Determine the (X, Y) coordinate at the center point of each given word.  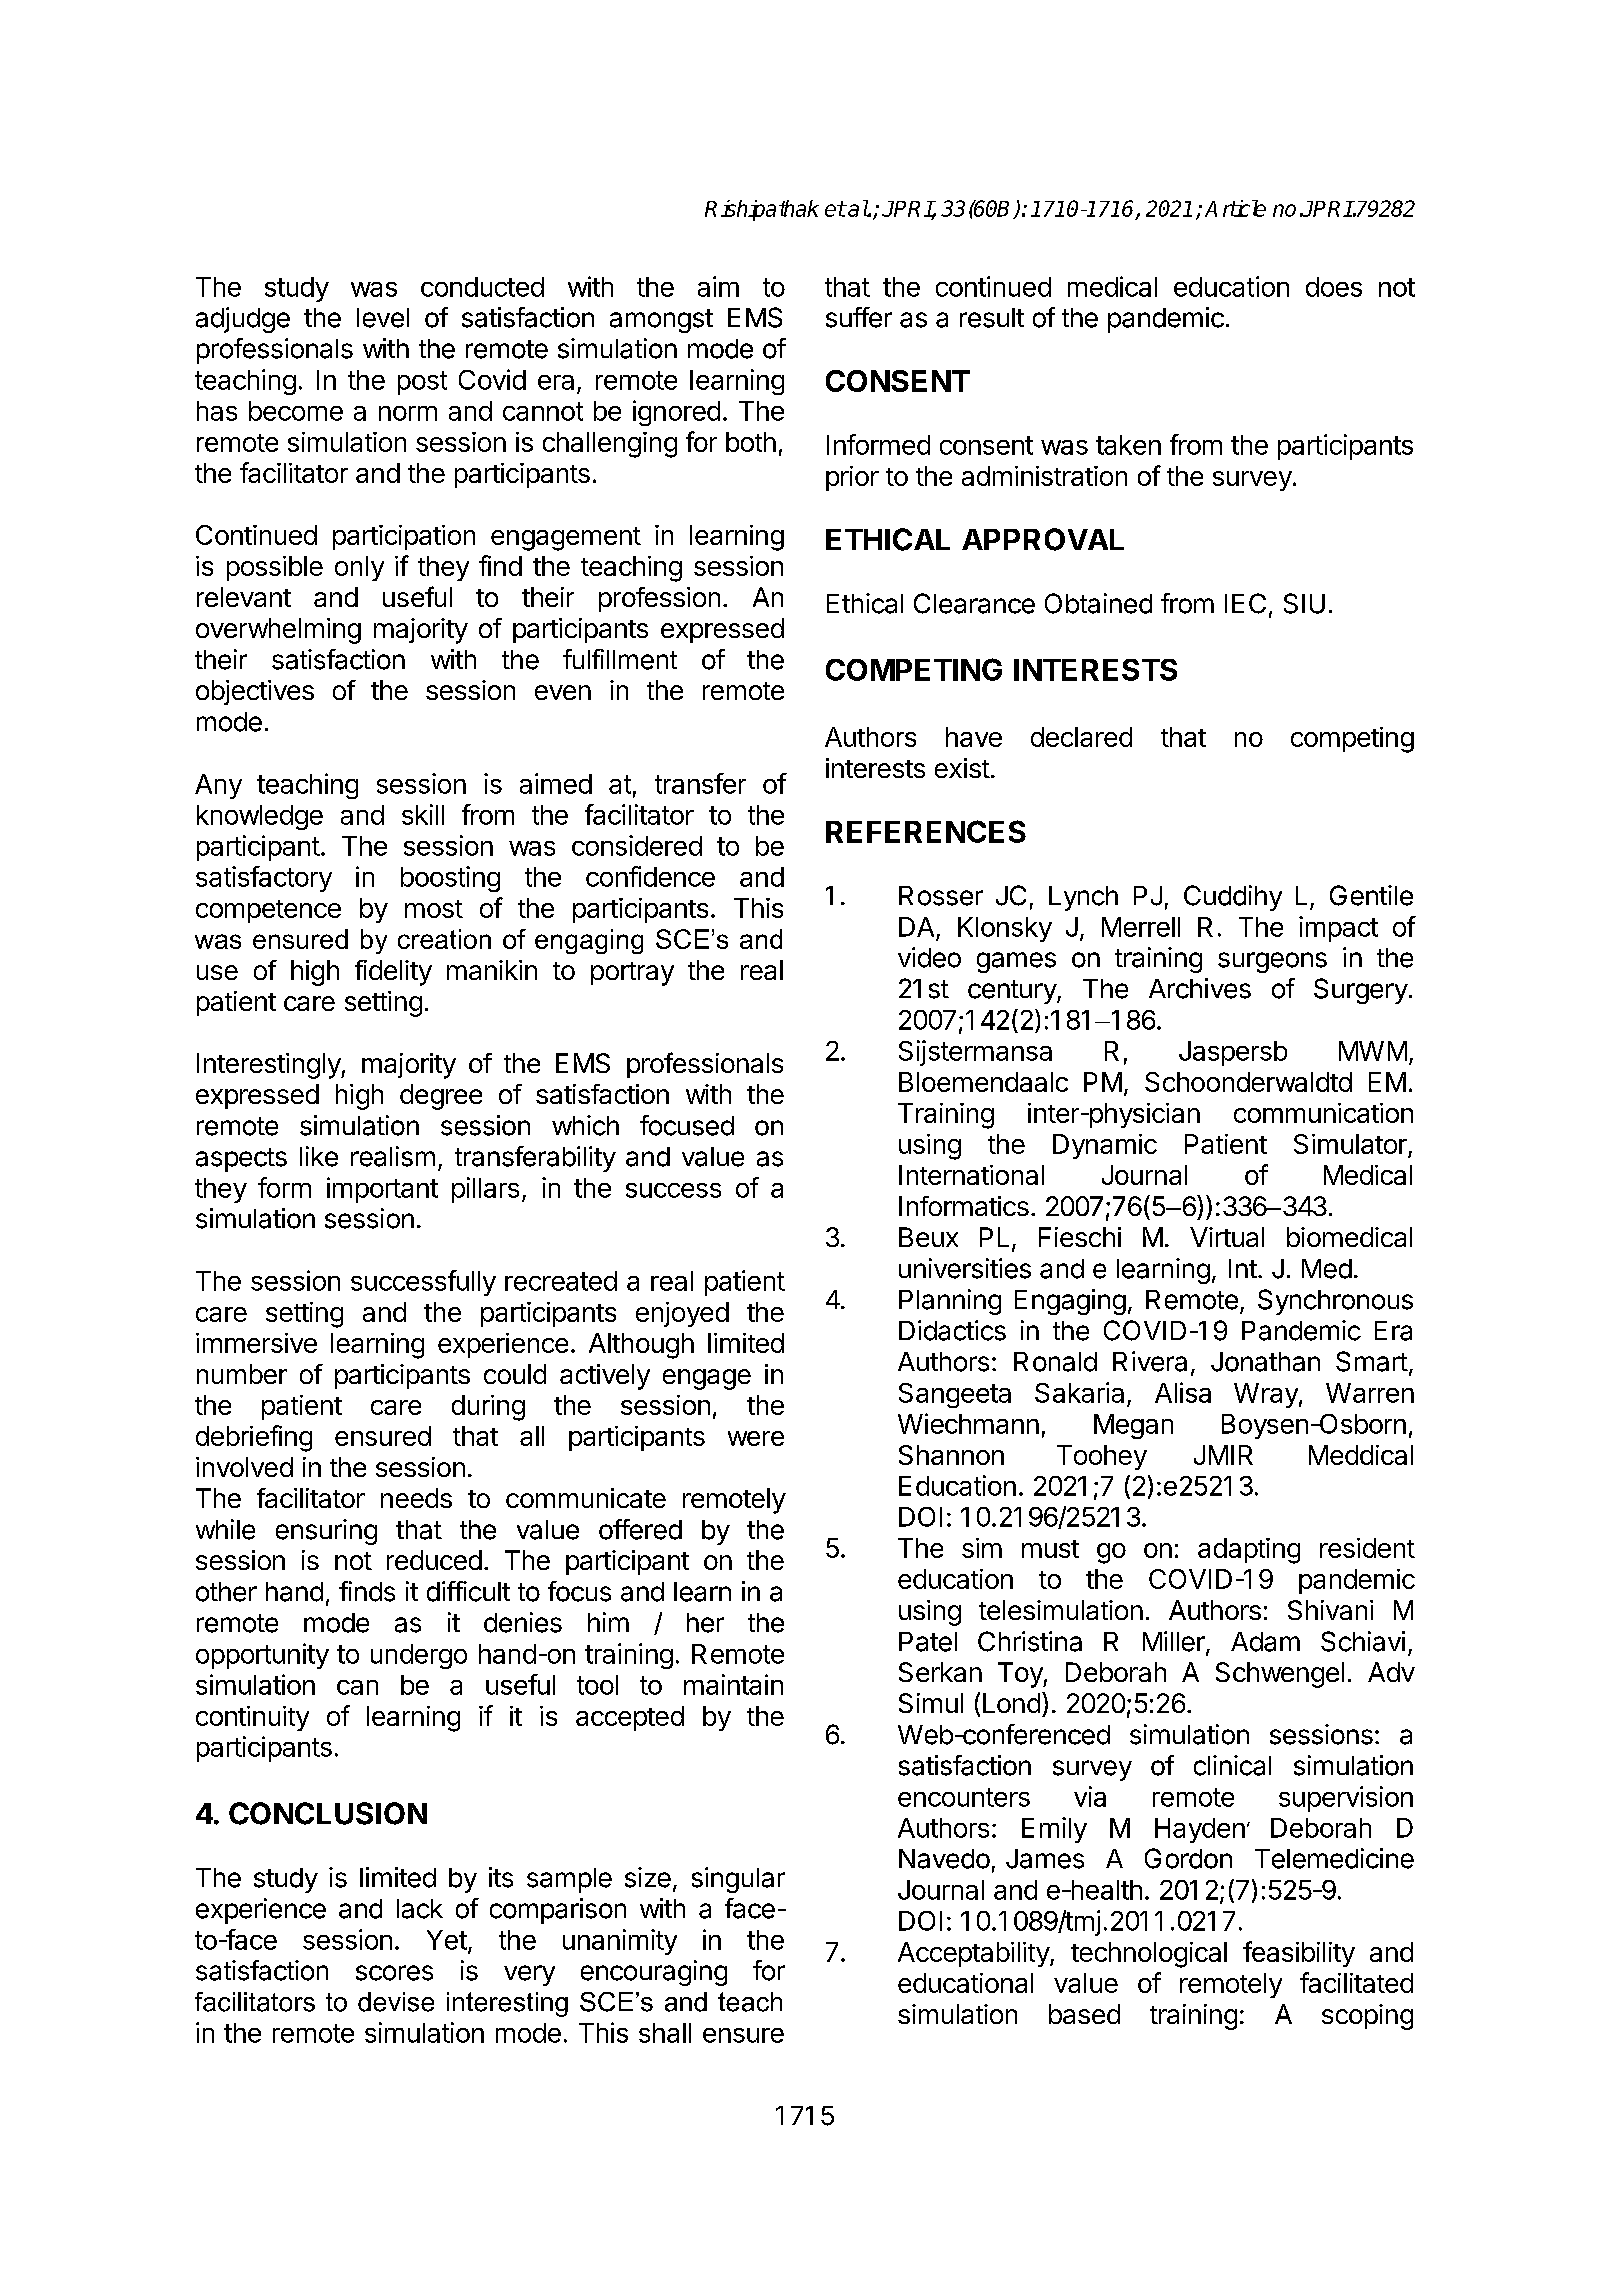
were (756, 1438)
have (974, 737)
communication (1323, 1113)
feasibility (1299, 1954)
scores (394, 1973)
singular (738, 1880)
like (319, 1156)
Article (1235, 208)
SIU (1304, 603)
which (585, 1125)
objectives (255, 692)
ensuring (326, 1532)
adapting (1249, 1551)
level (383, 318)
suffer (859, 317)
